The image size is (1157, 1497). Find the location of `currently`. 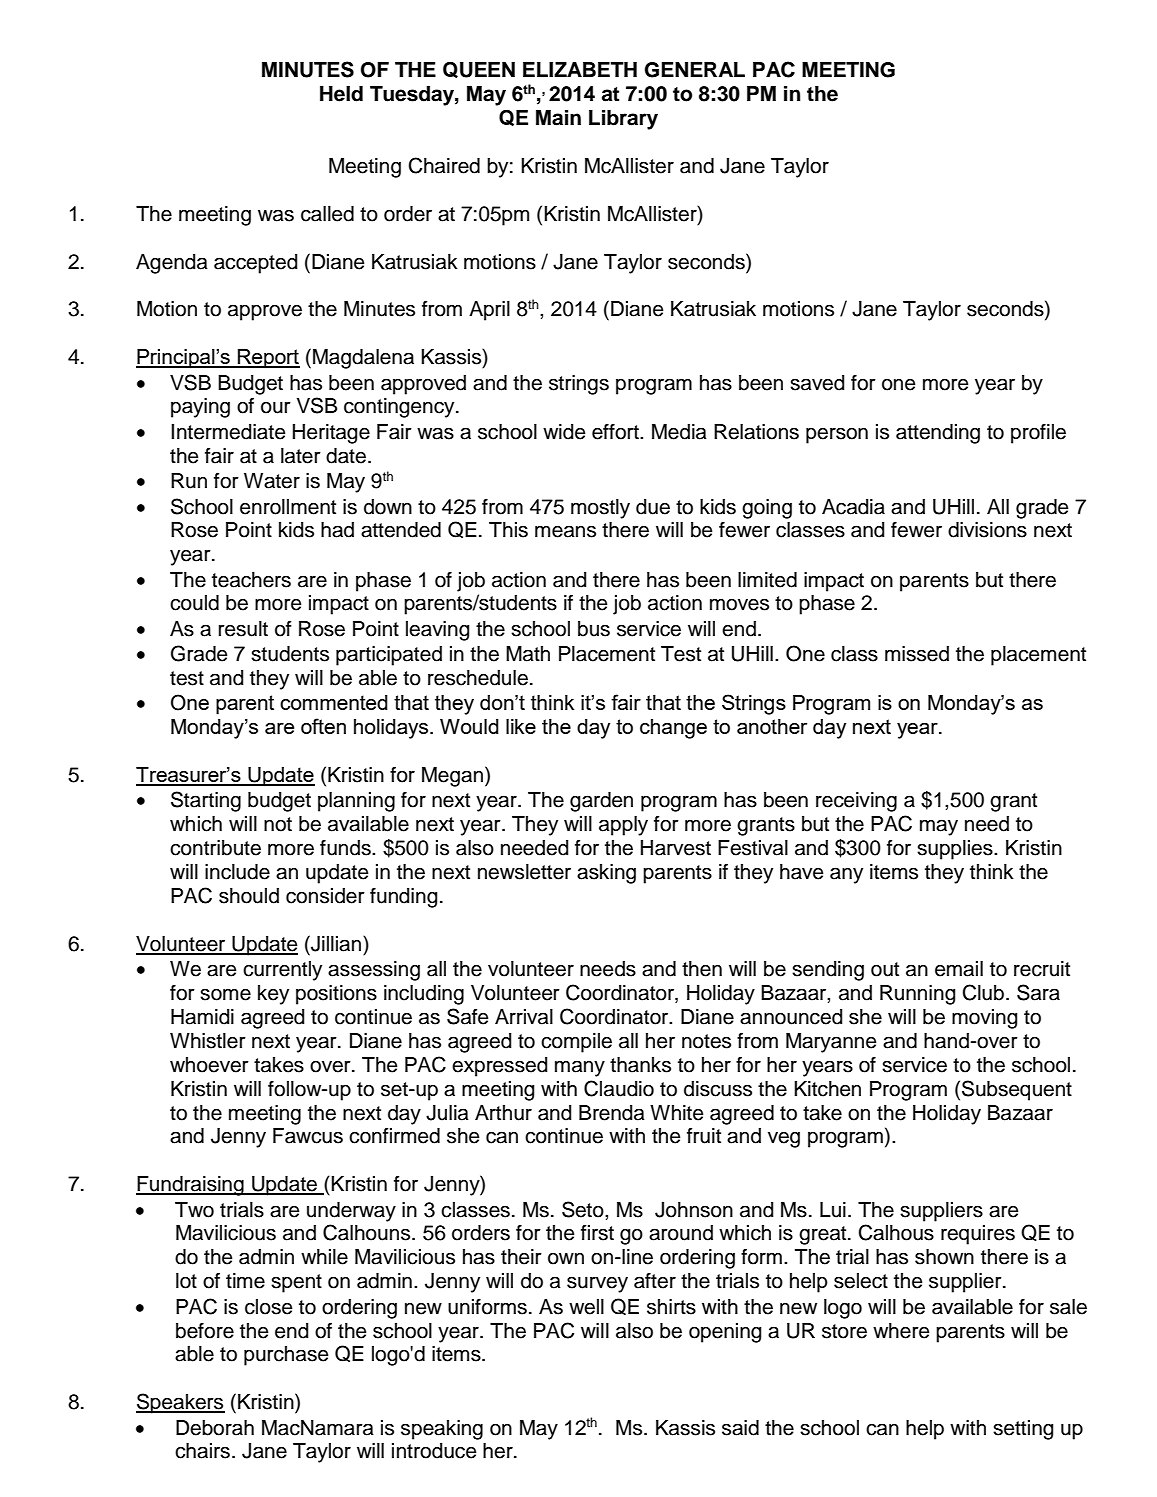

currently is located at coordinates (282, 971).
